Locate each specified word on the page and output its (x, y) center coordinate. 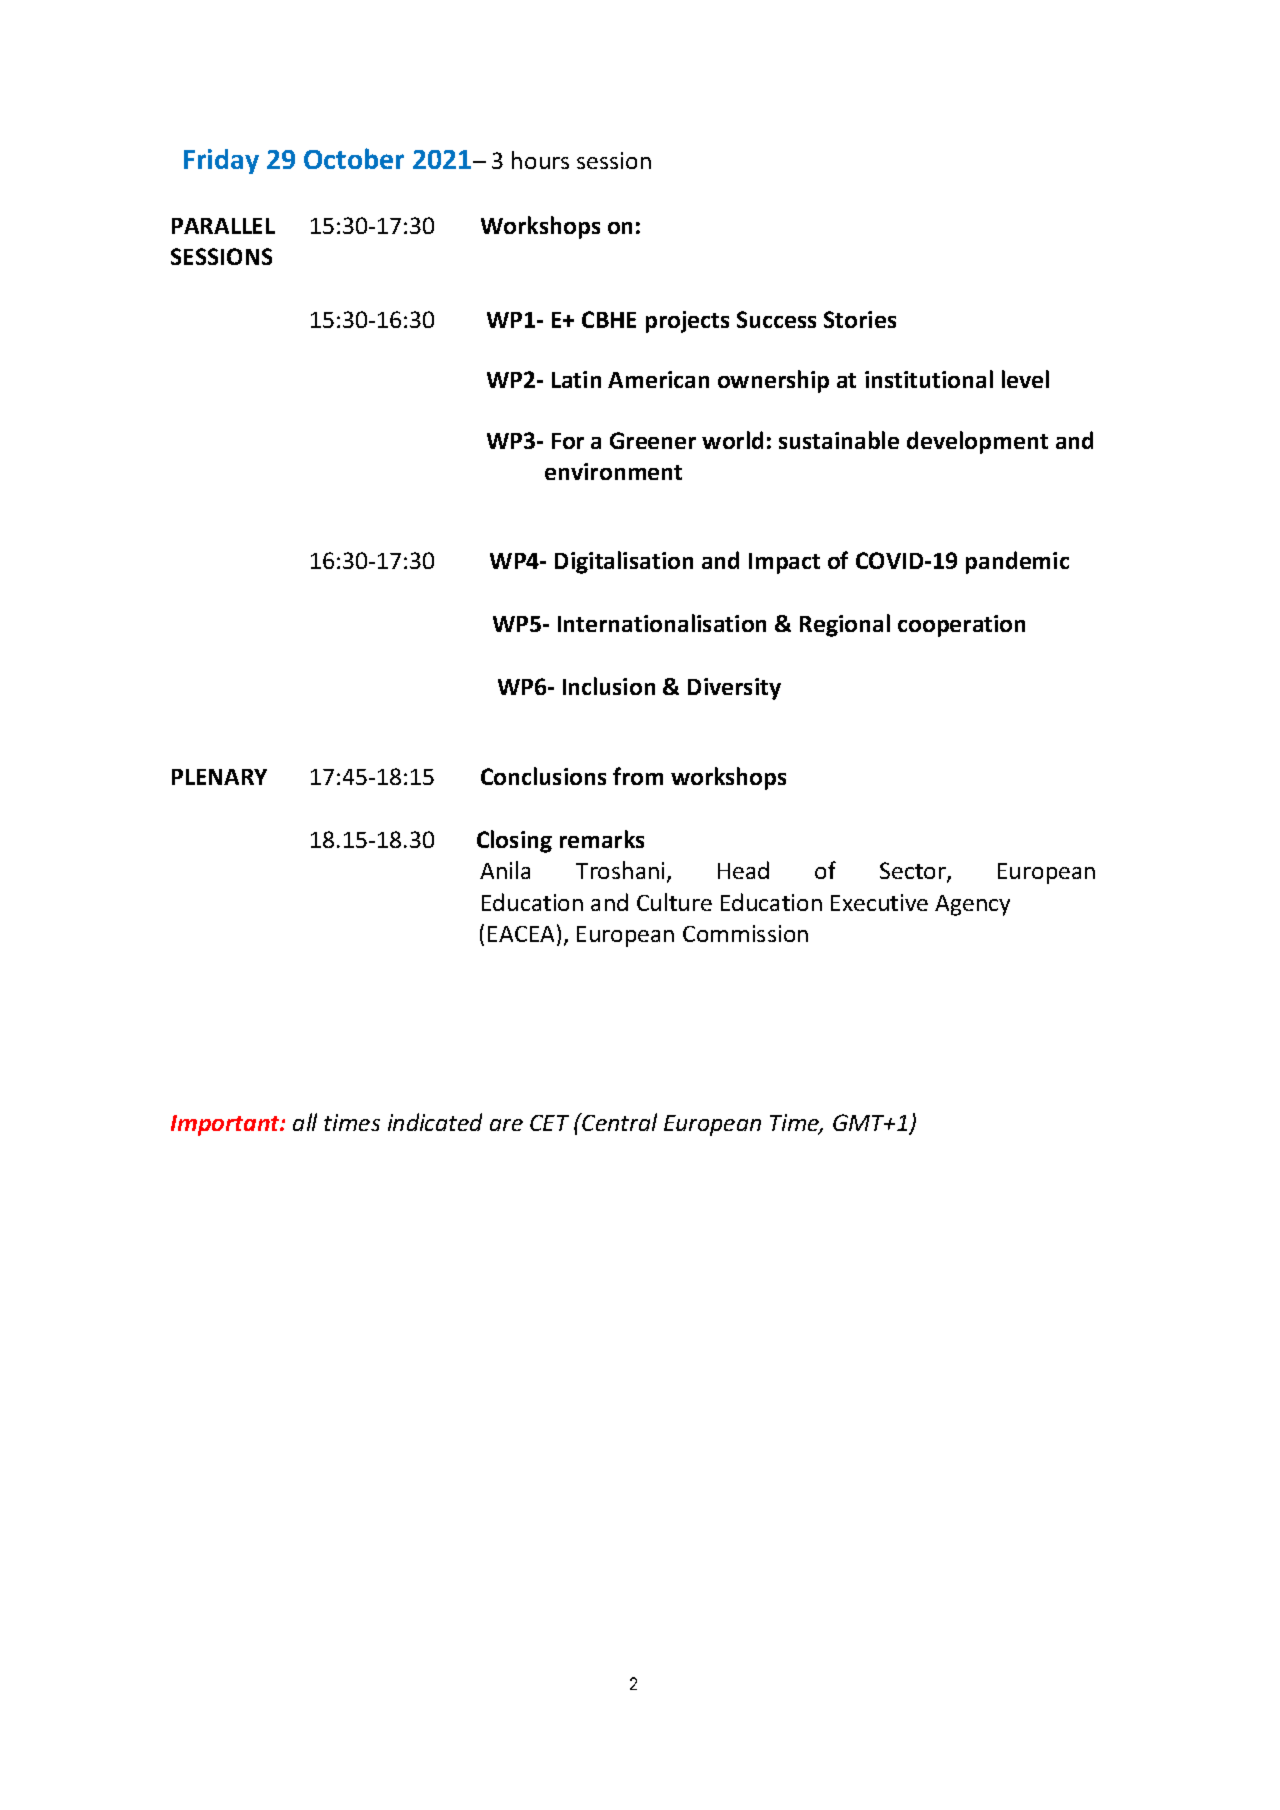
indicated (435, 1122)
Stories (860, 319)
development (977, 442)
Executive (879, 902)
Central (619, 1122)
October (354, 158)
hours (540, 160)
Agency (972, 905)
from (638, 776)
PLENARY (219, 777)
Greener (653, 440)
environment (613, 471)
